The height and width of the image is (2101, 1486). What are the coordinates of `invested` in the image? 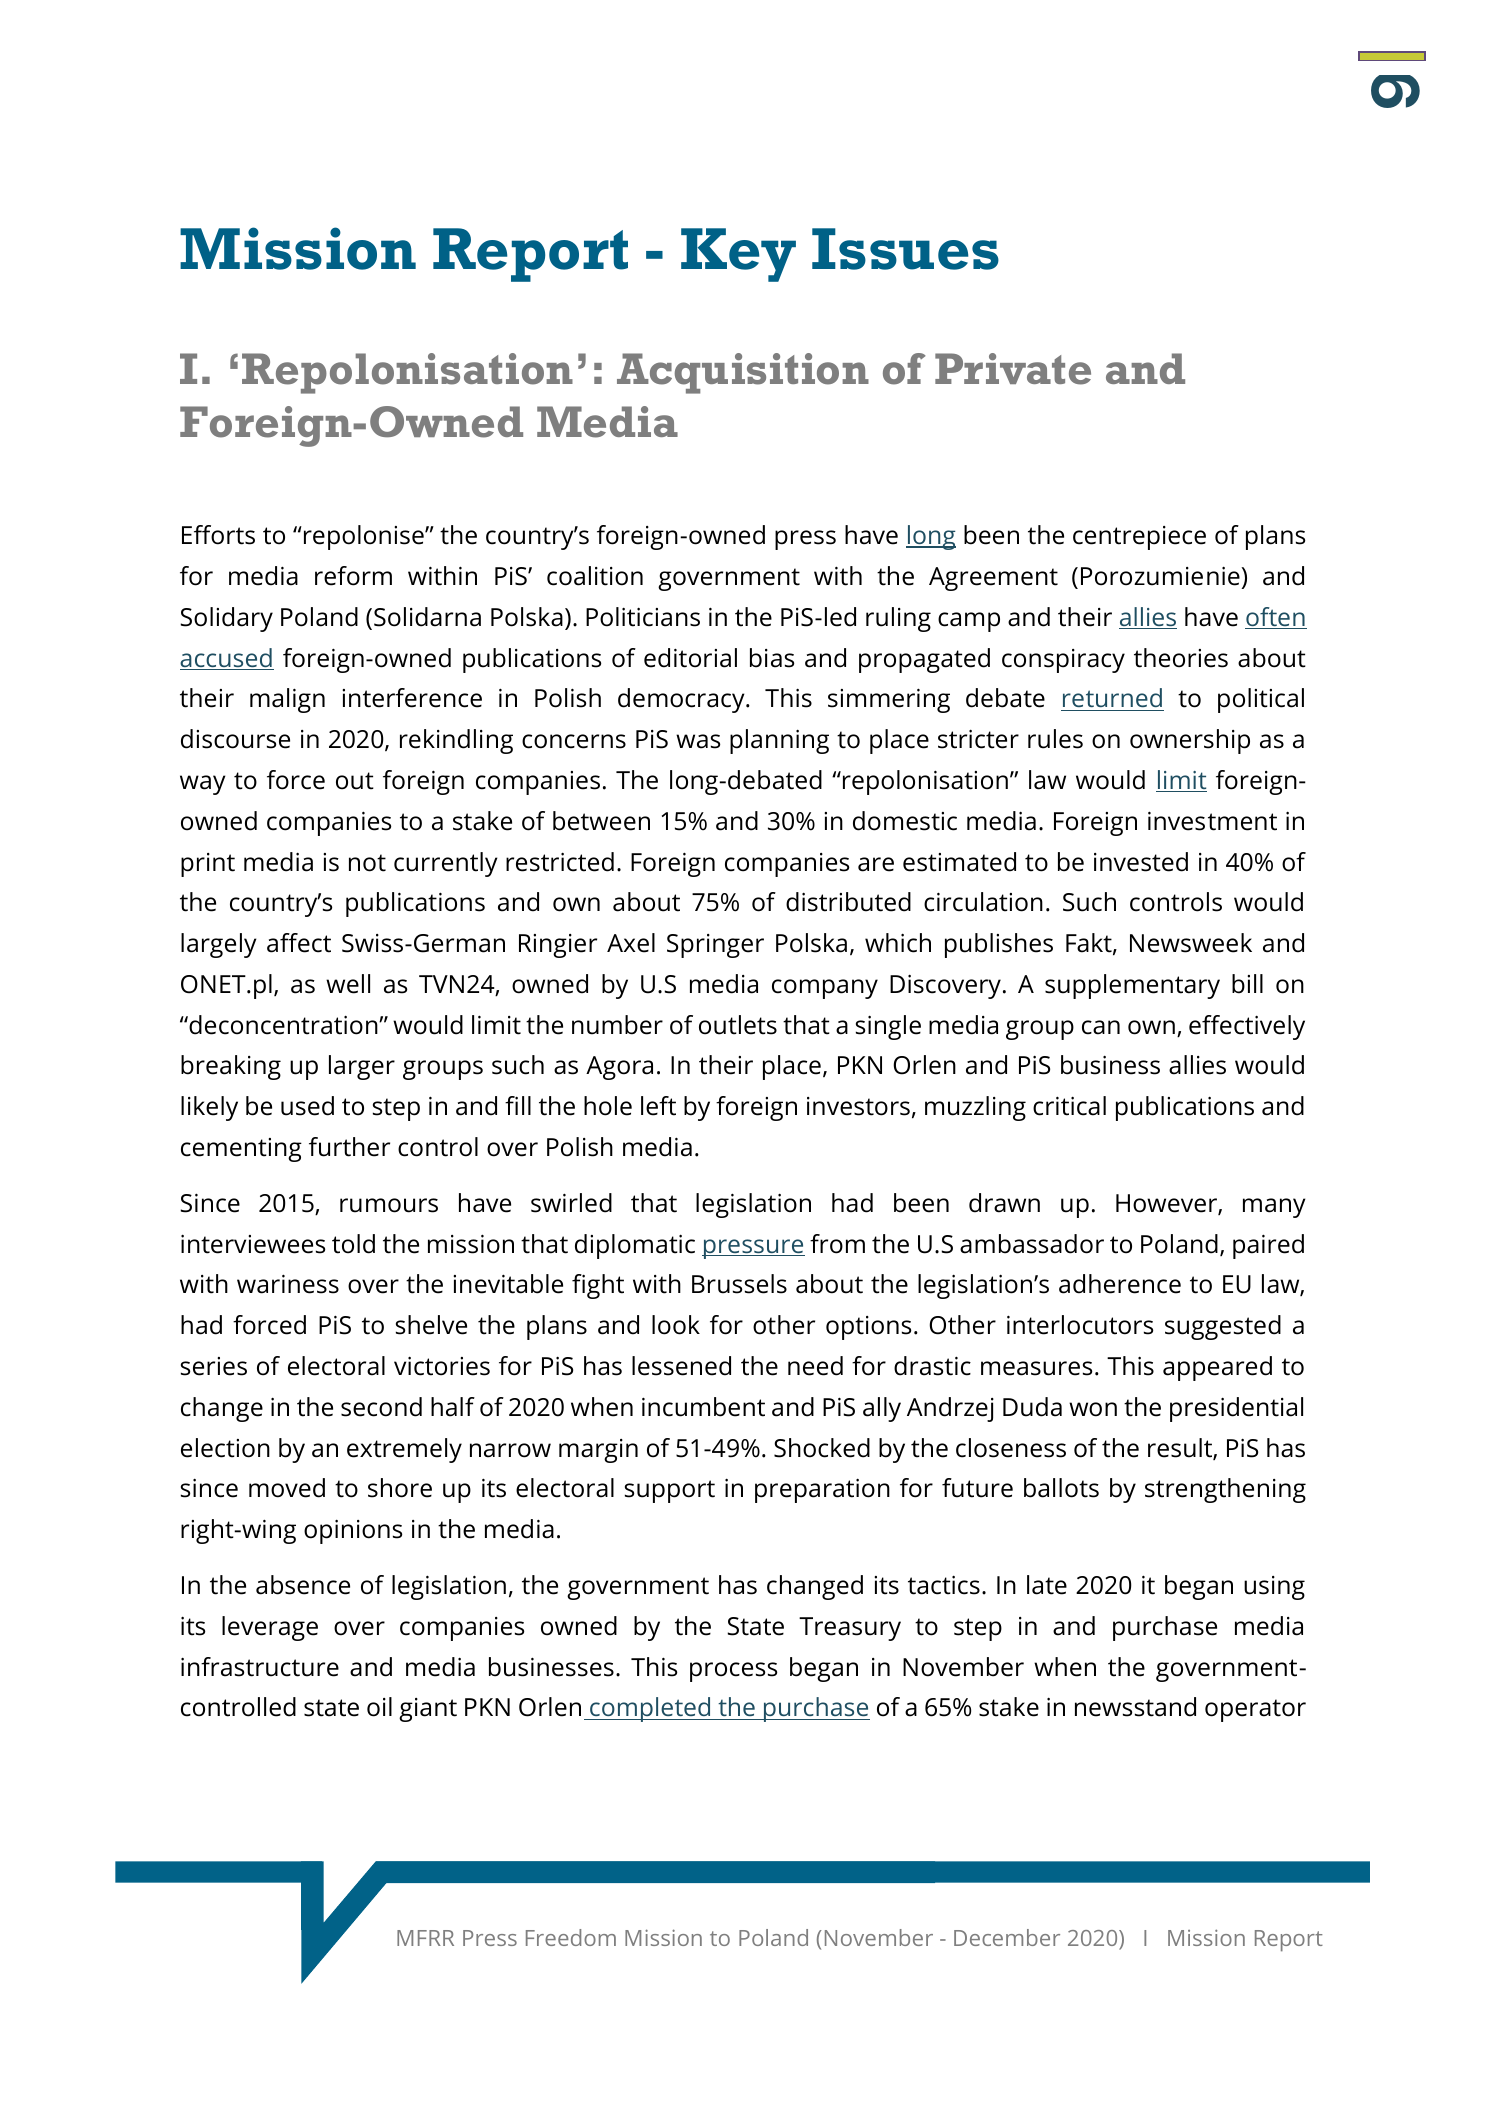 It's located at (1141, 862).
